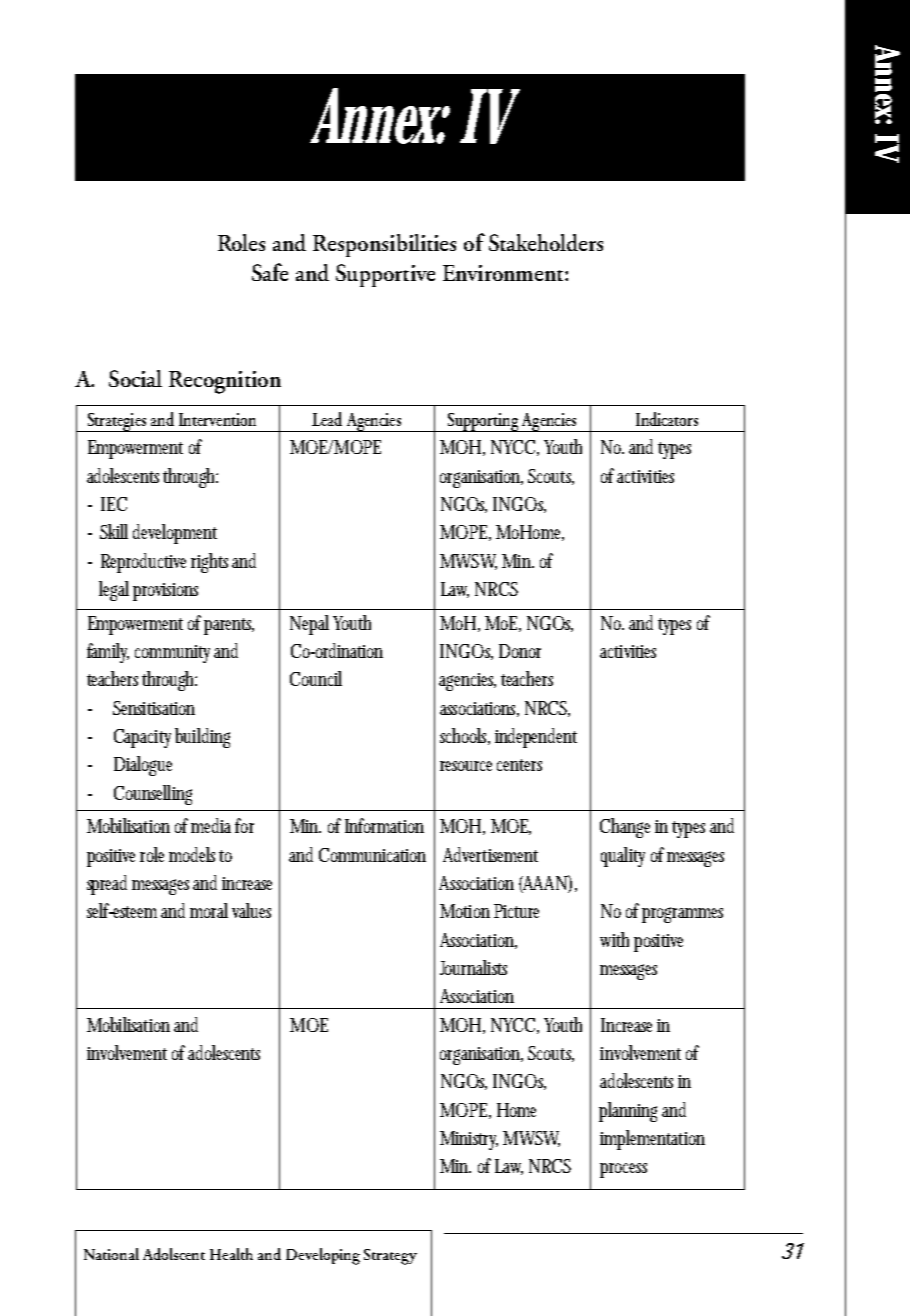 The height and width of the image is (1316, 910). Describe the element at coordinates (546, 242) in the image. I see `Stakeholders` at that location.
